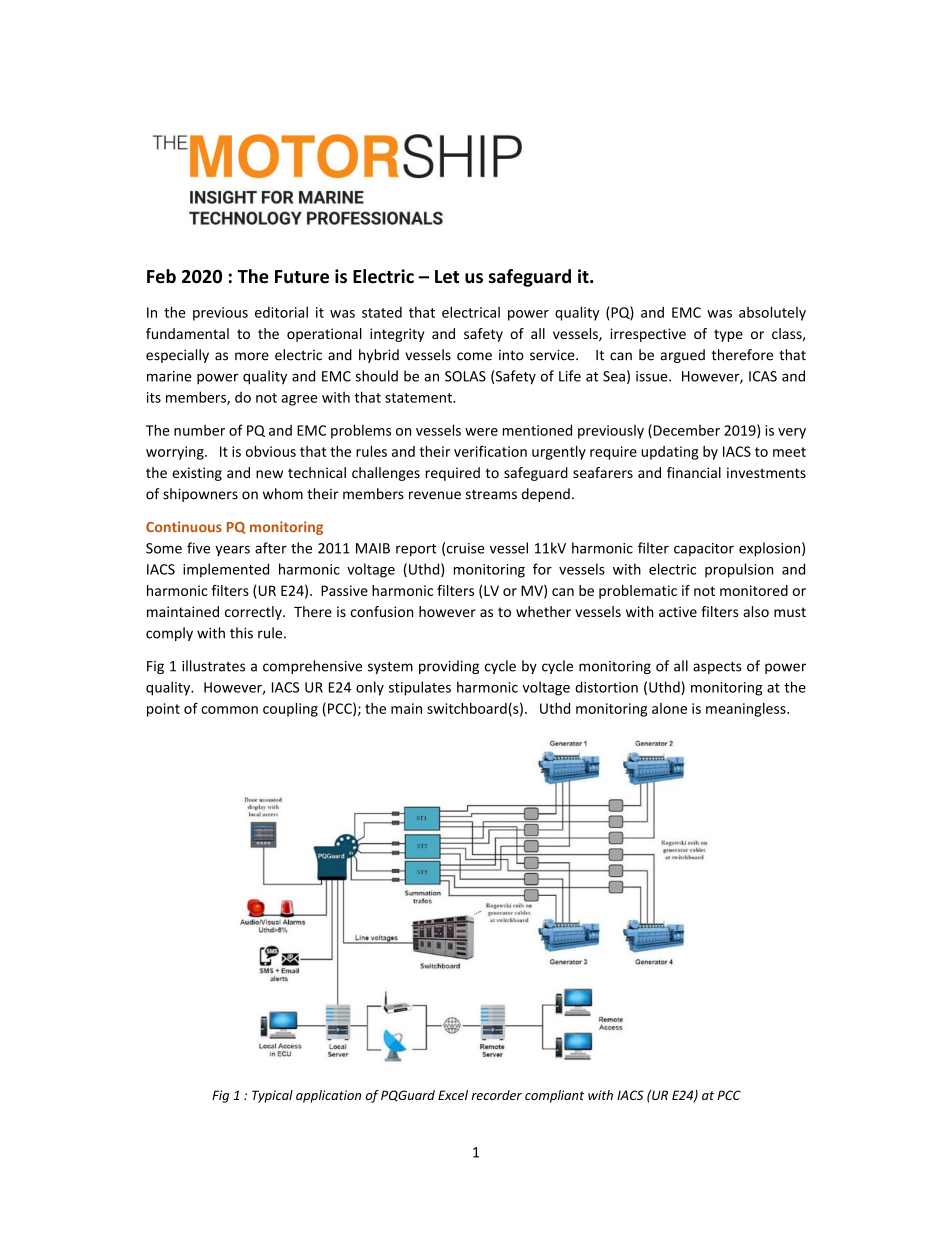 This screenshot has width=952, height=1233. What do you see at coordinates (449, 667) in the screenshot?
I see `providing` at bounding box center [449, 667].
